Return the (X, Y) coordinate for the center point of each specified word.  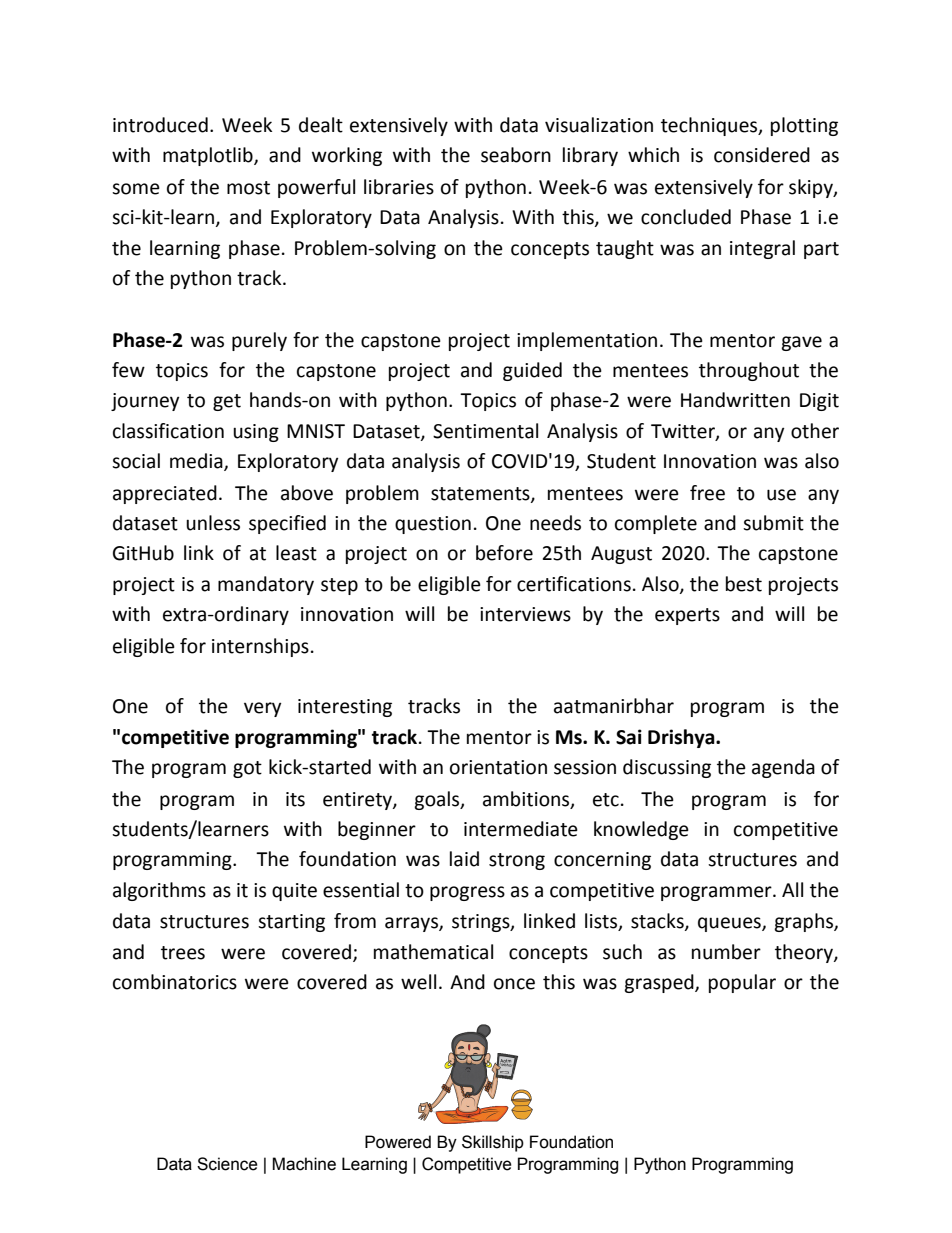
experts (687, 616)
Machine (304, 1164)
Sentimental (485, 431)
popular (742, 983)
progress (467, 893)
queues (730, 924)
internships (260, 647)
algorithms (159, 891)
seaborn (516, 155)
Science (227, 1164)
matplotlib (209, 156)
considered (762, 155)
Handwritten (735, 400)
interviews (525, 614)
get (227, 402)
